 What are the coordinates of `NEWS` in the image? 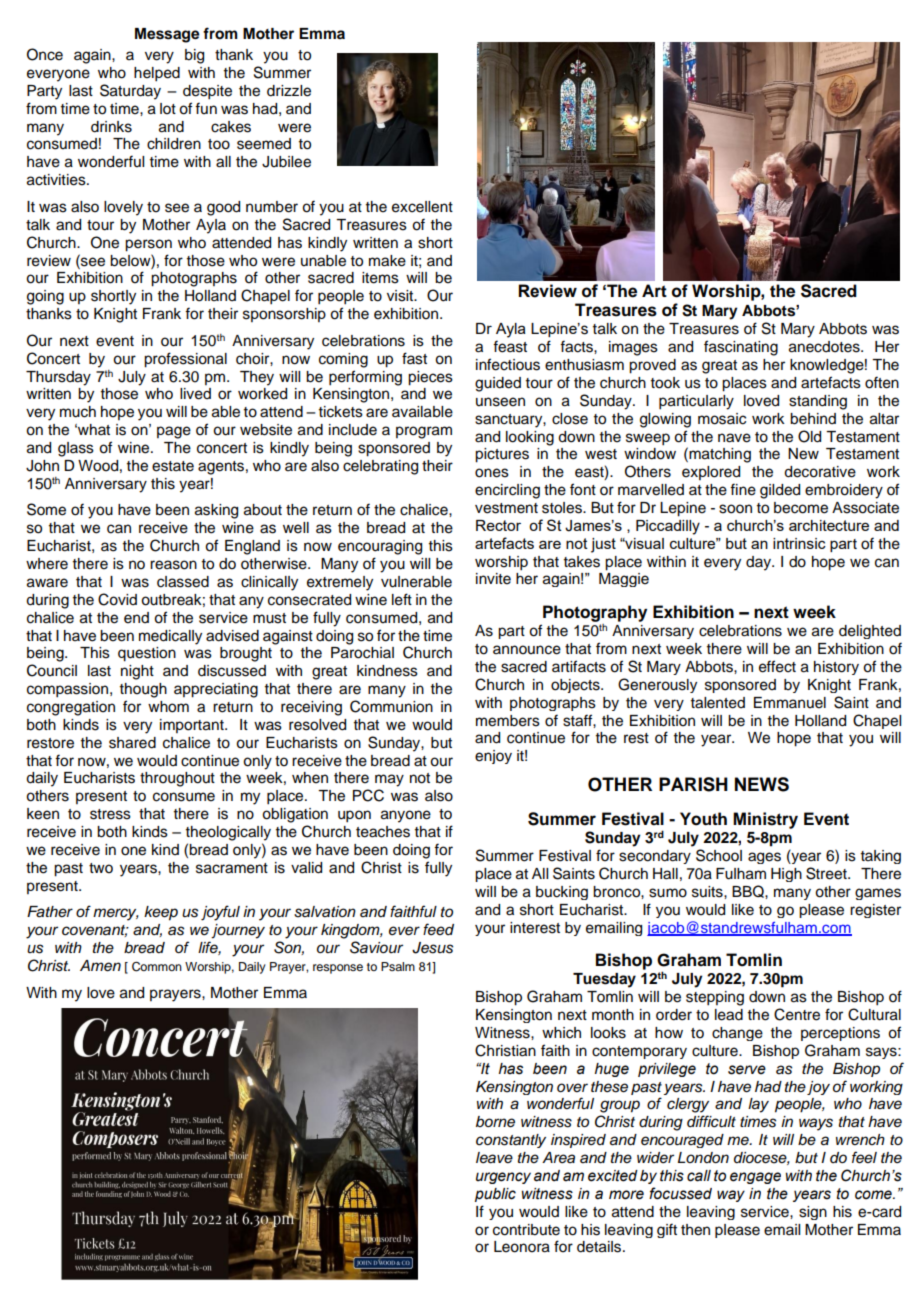 It's located at (762, 784).
